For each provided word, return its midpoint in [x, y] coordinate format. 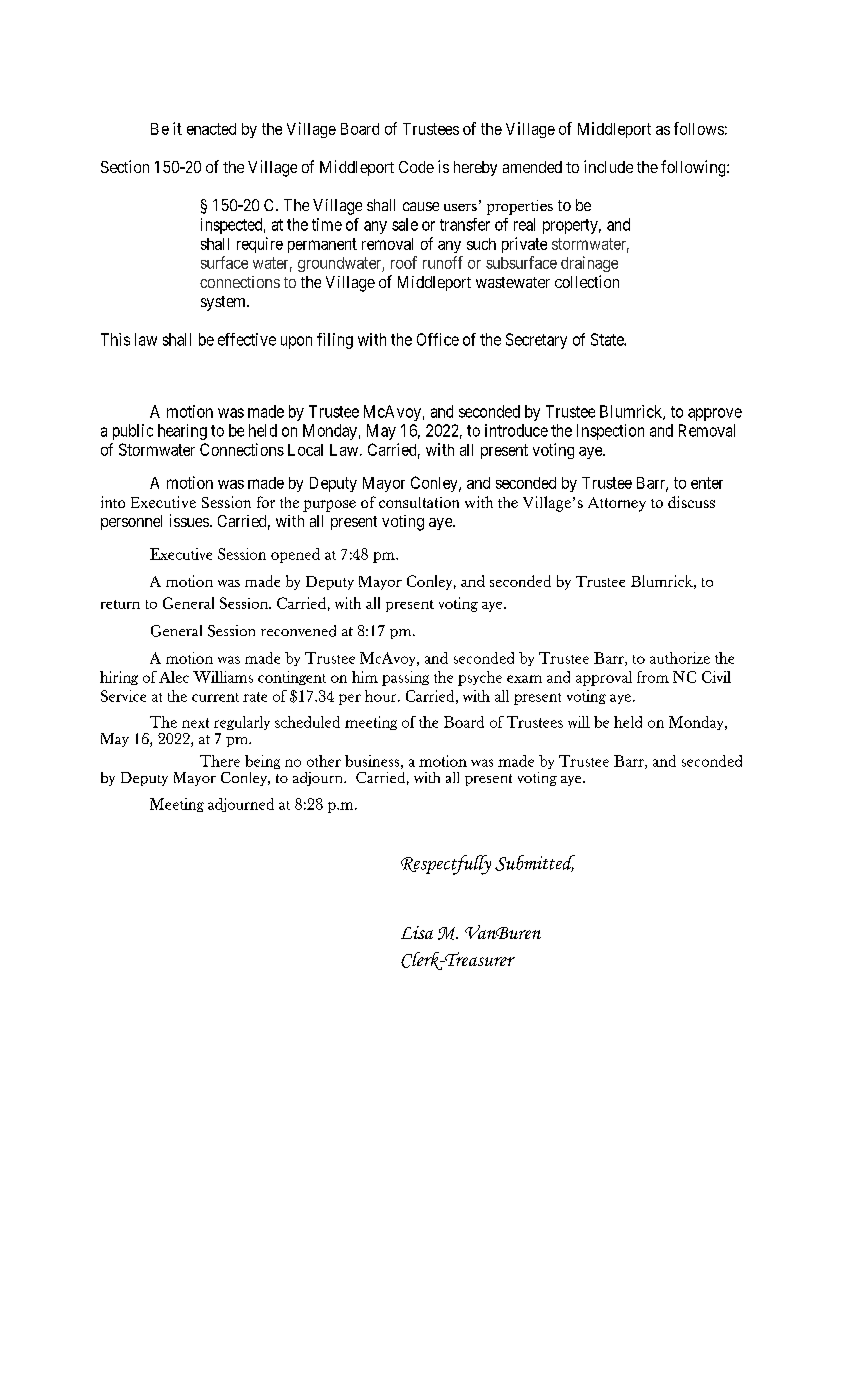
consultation [419, 502]
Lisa [417, 932]
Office [438, 339]
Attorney [617, 504]
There [220, 761]
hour [382, 696]
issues [189, 520]
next [195, 723]
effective [247, 339]
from [653, 677]
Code [416, 167]
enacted [211, 129]
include [608, 166]
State [608, 339]
